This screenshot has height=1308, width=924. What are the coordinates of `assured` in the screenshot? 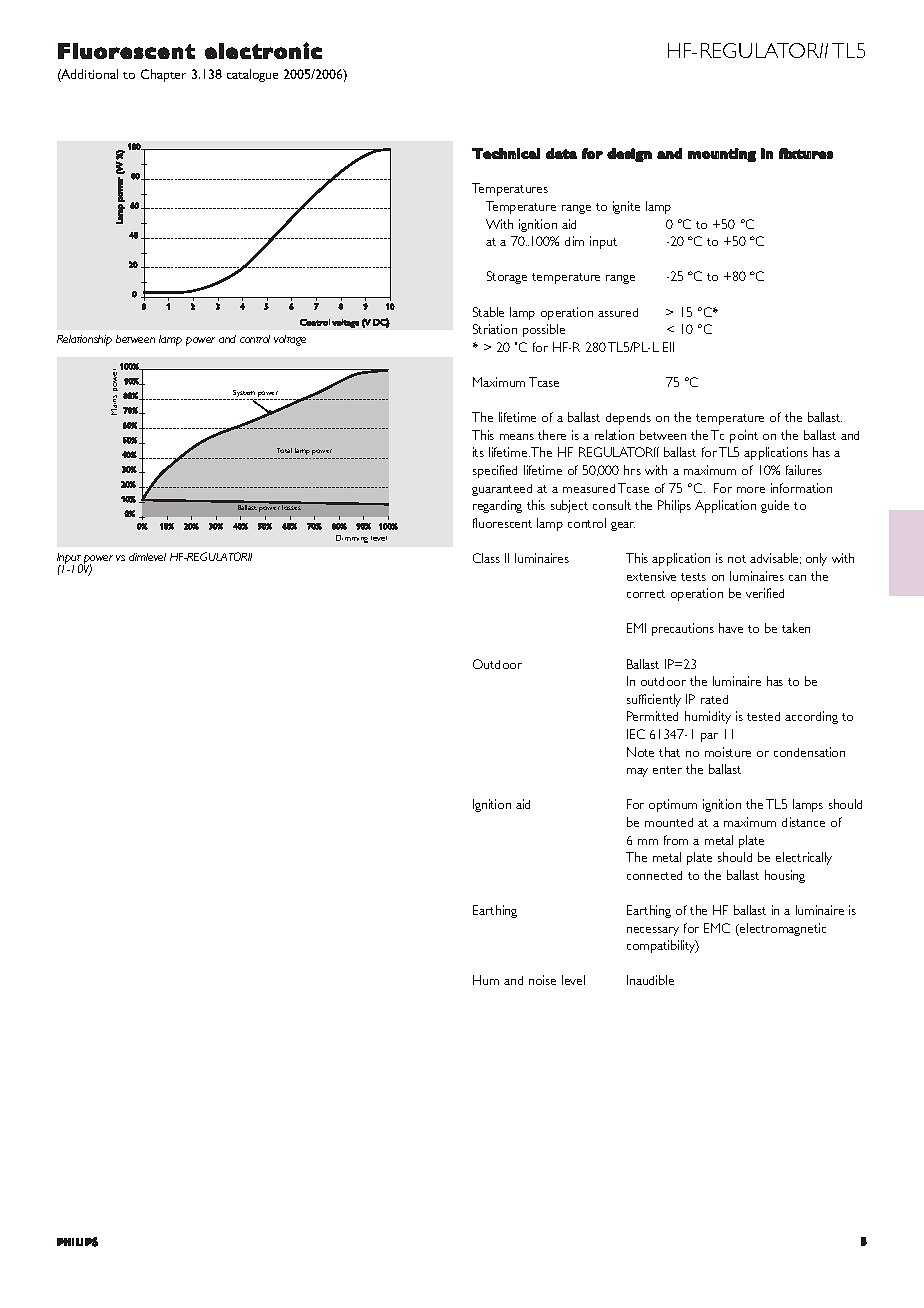 It's located at (618, 312).
